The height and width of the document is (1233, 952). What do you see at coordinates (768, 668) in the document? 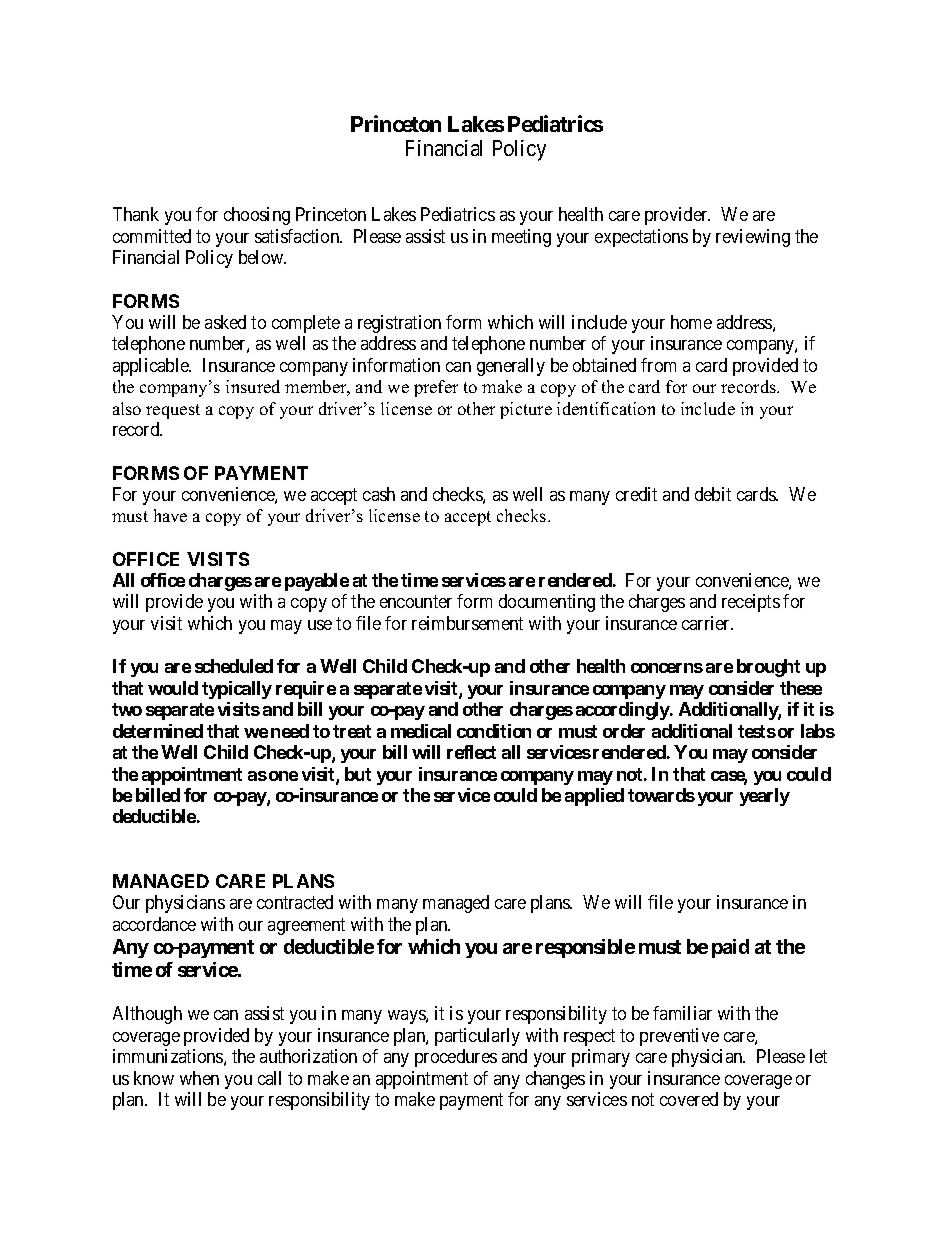
I see `brought` at bounding box center [768, 668].
